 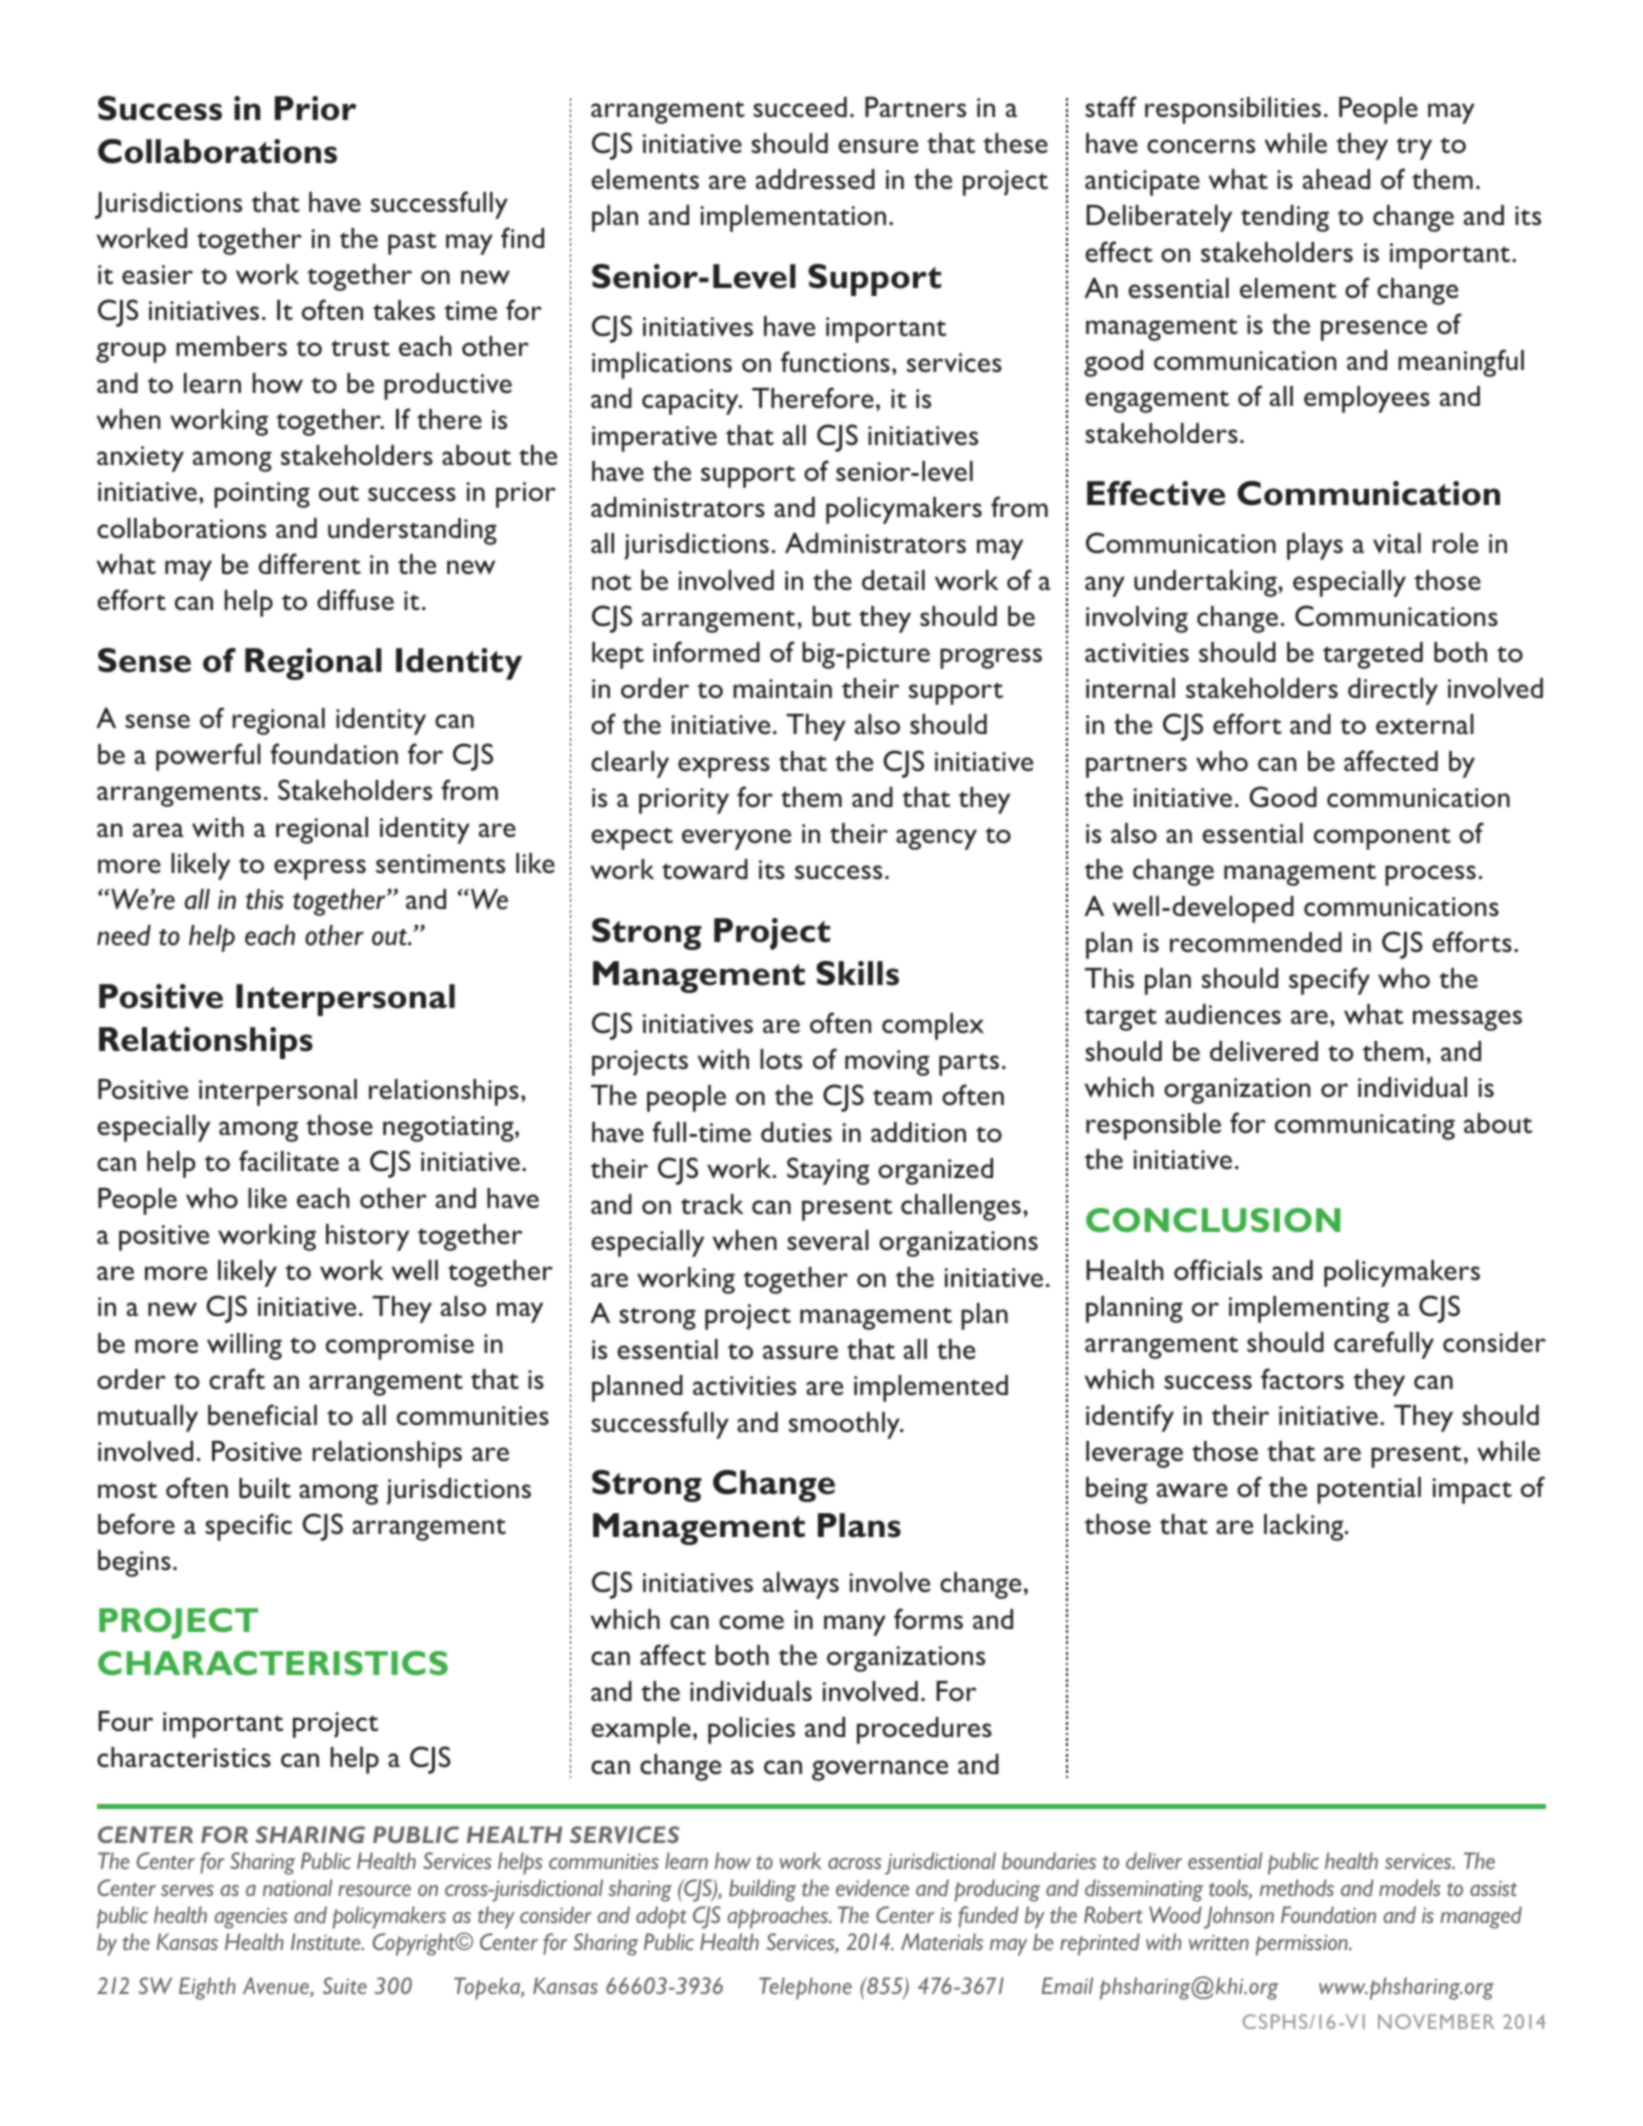 I want to click on past, so click(x=412, y=243).
